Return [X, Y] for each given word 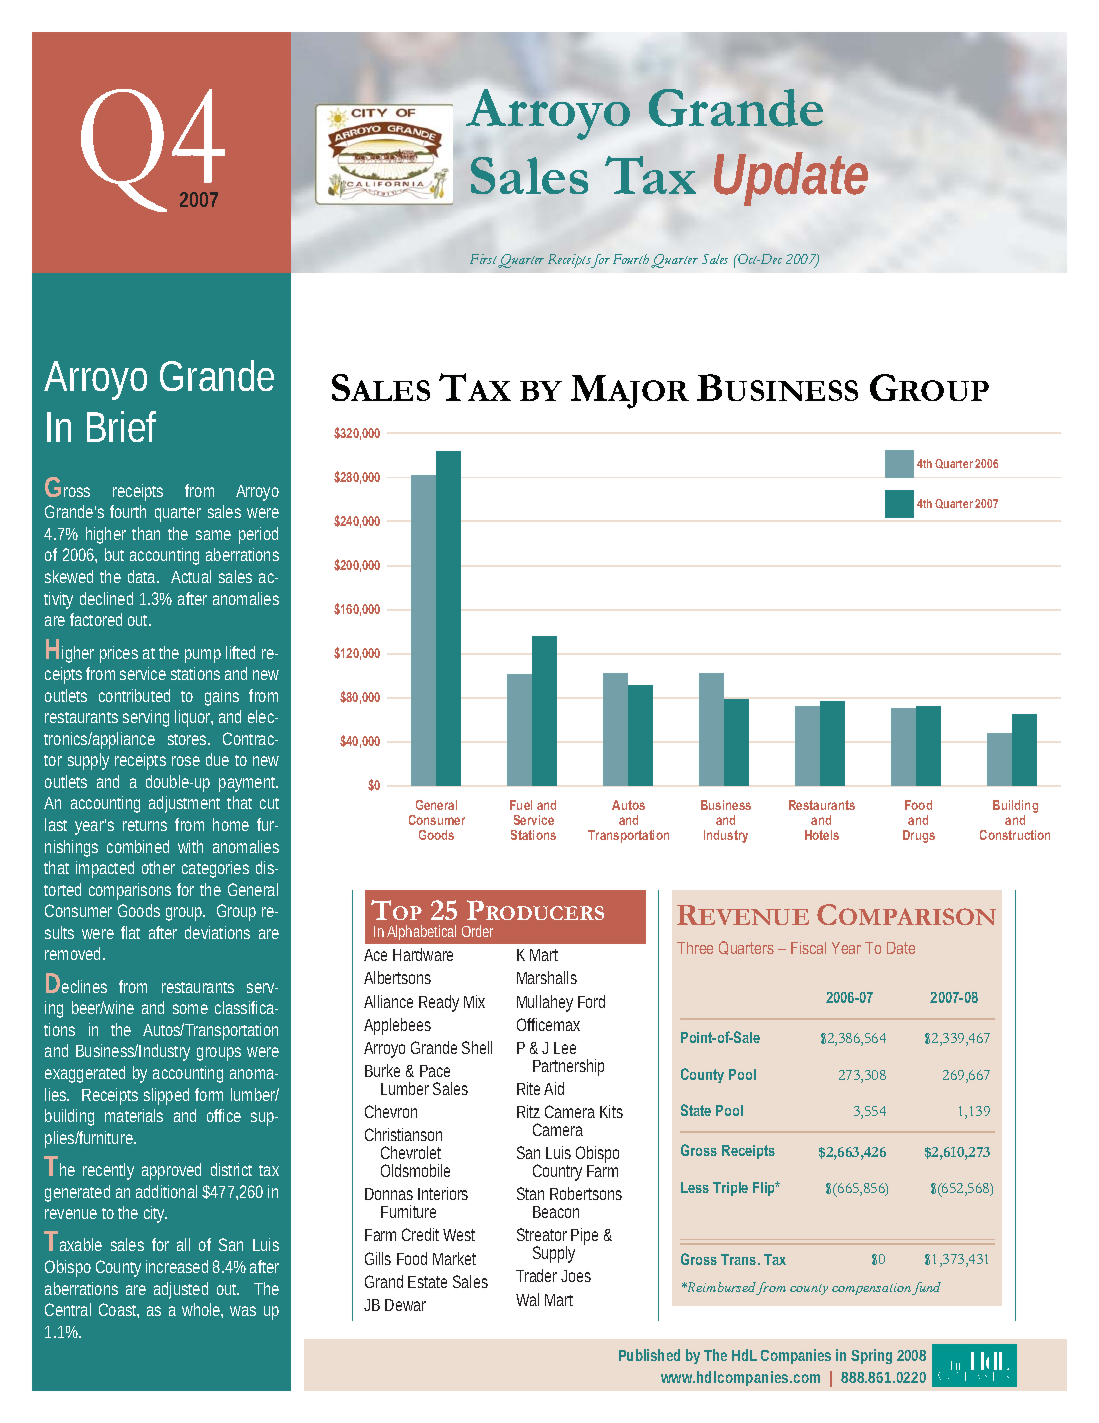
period [258, 535]
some [190, 1009]
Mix [474, 1001]
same [213, 535]
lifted [240, 652]
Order [477, 931]
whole [202, 1310]
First [484, 260]
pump [203, 656]
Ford [591, 1001]
